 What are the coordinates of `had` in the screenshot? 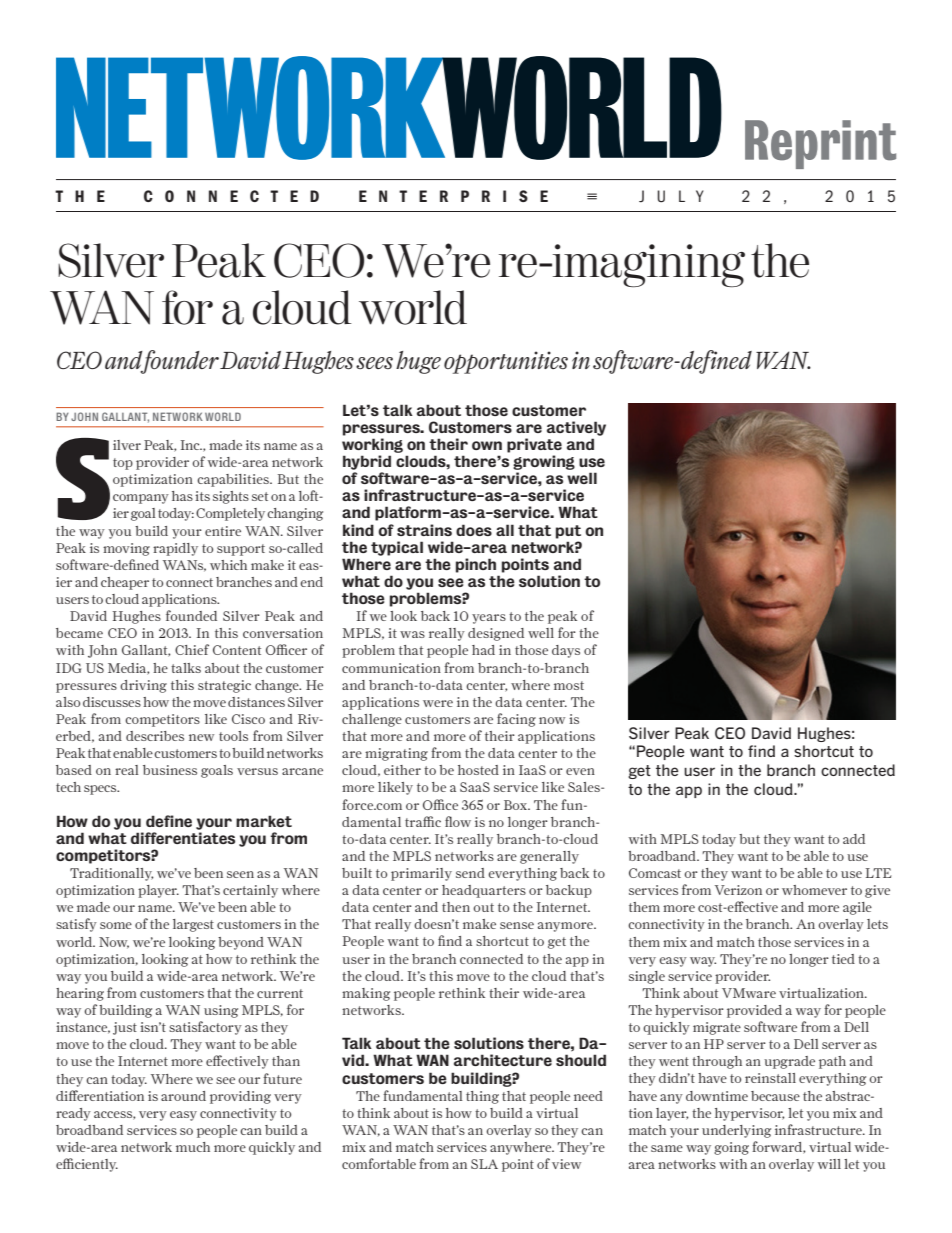 It's located at (483, 650).
